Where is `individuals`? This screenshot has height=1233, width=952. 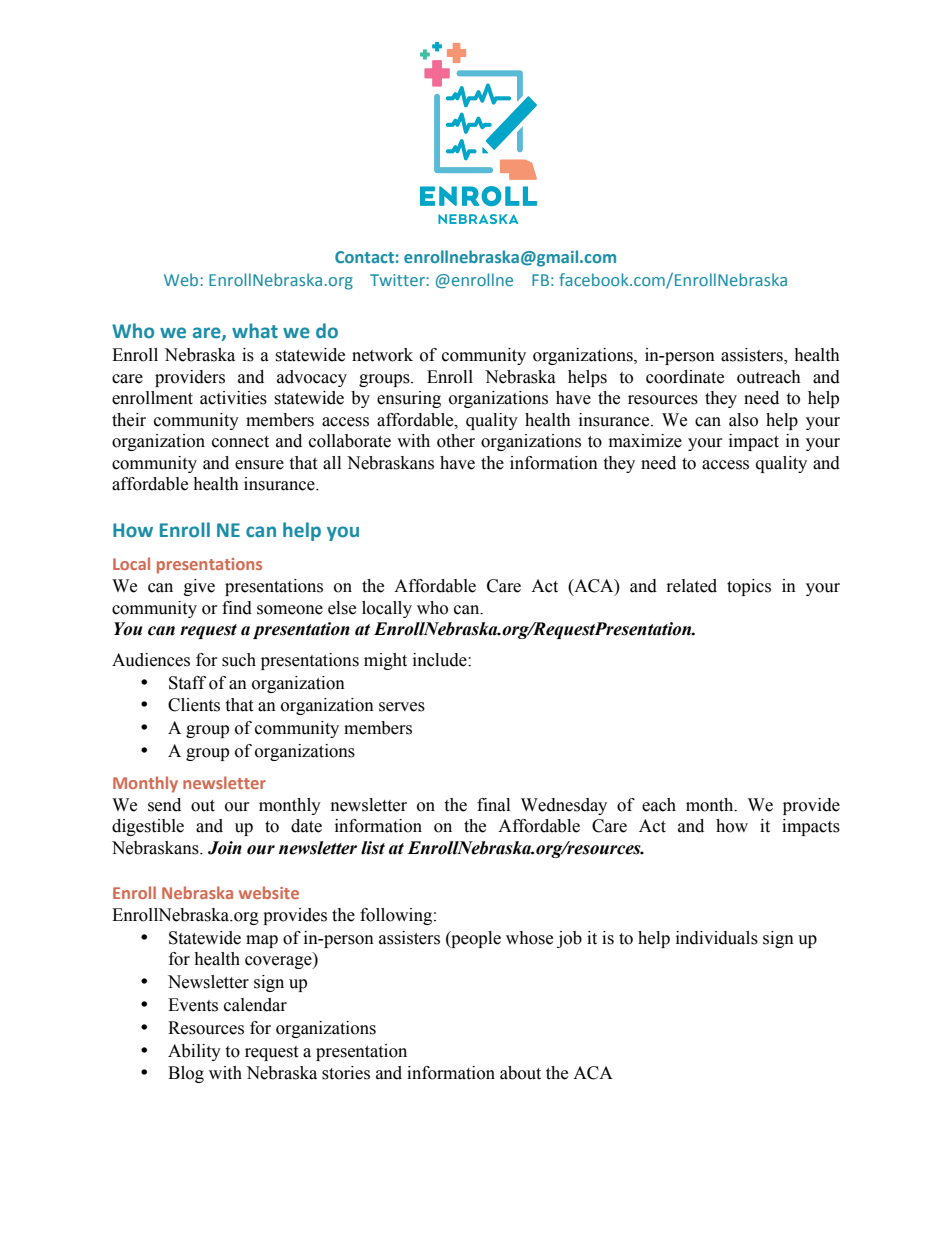 individuals is located at coordinates (717, 938).
